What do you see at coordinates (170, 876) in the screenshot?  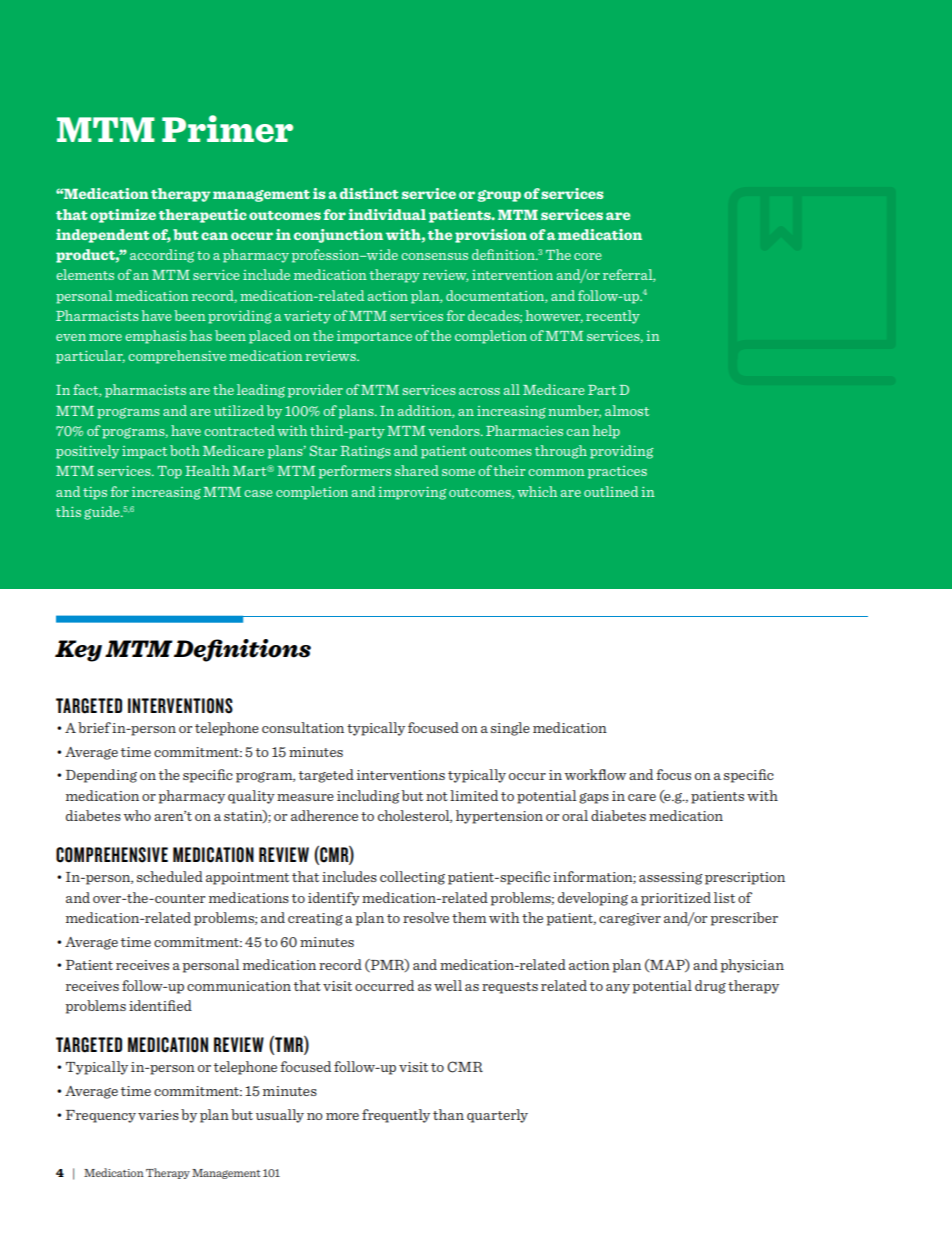 I see `scheduled` at bounding box center [170, 876].
